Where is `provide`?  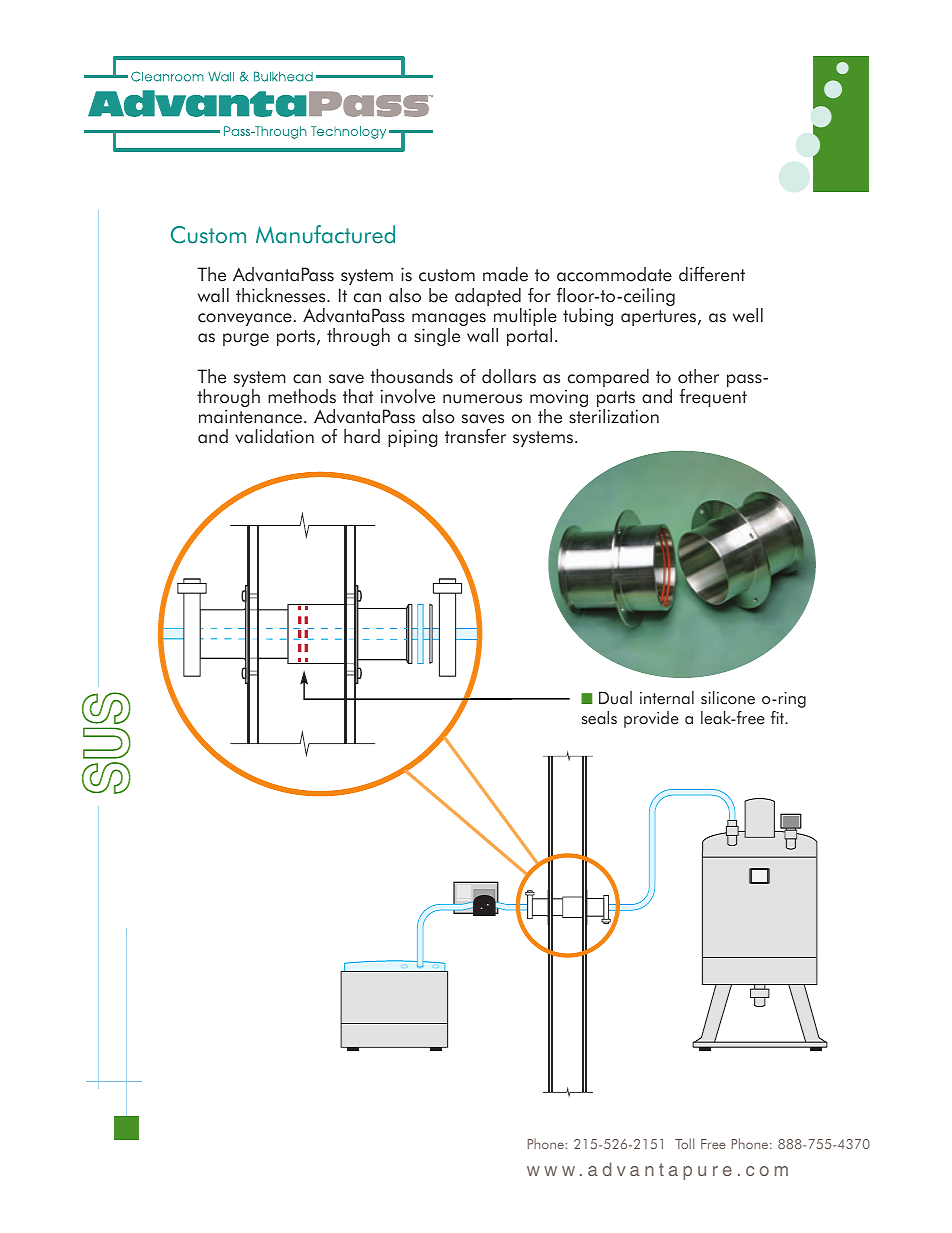 provide is located at coordinates (651, 719).
